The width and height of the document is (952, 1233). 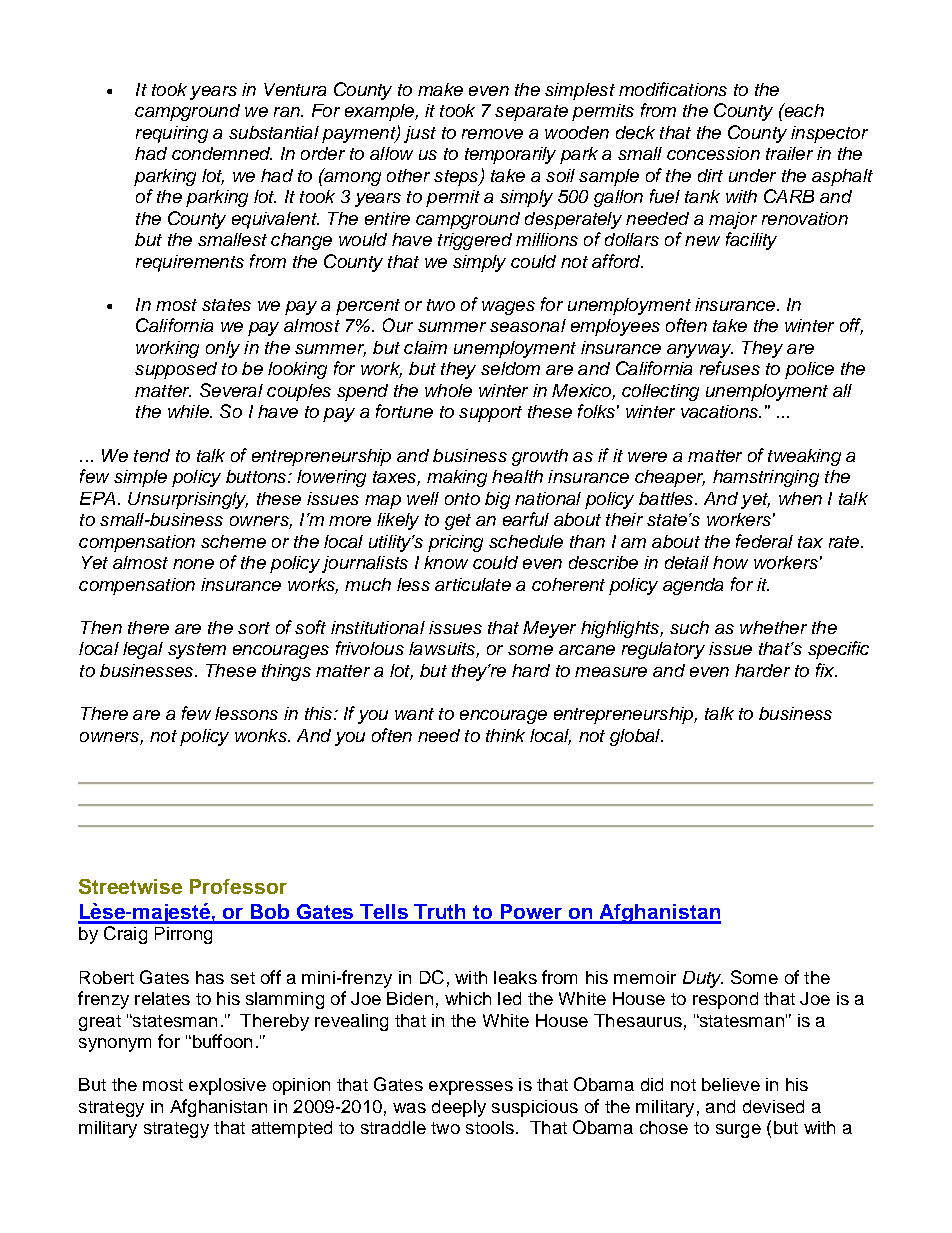 I want to click on explosive, so click(x=227, y=1086).
